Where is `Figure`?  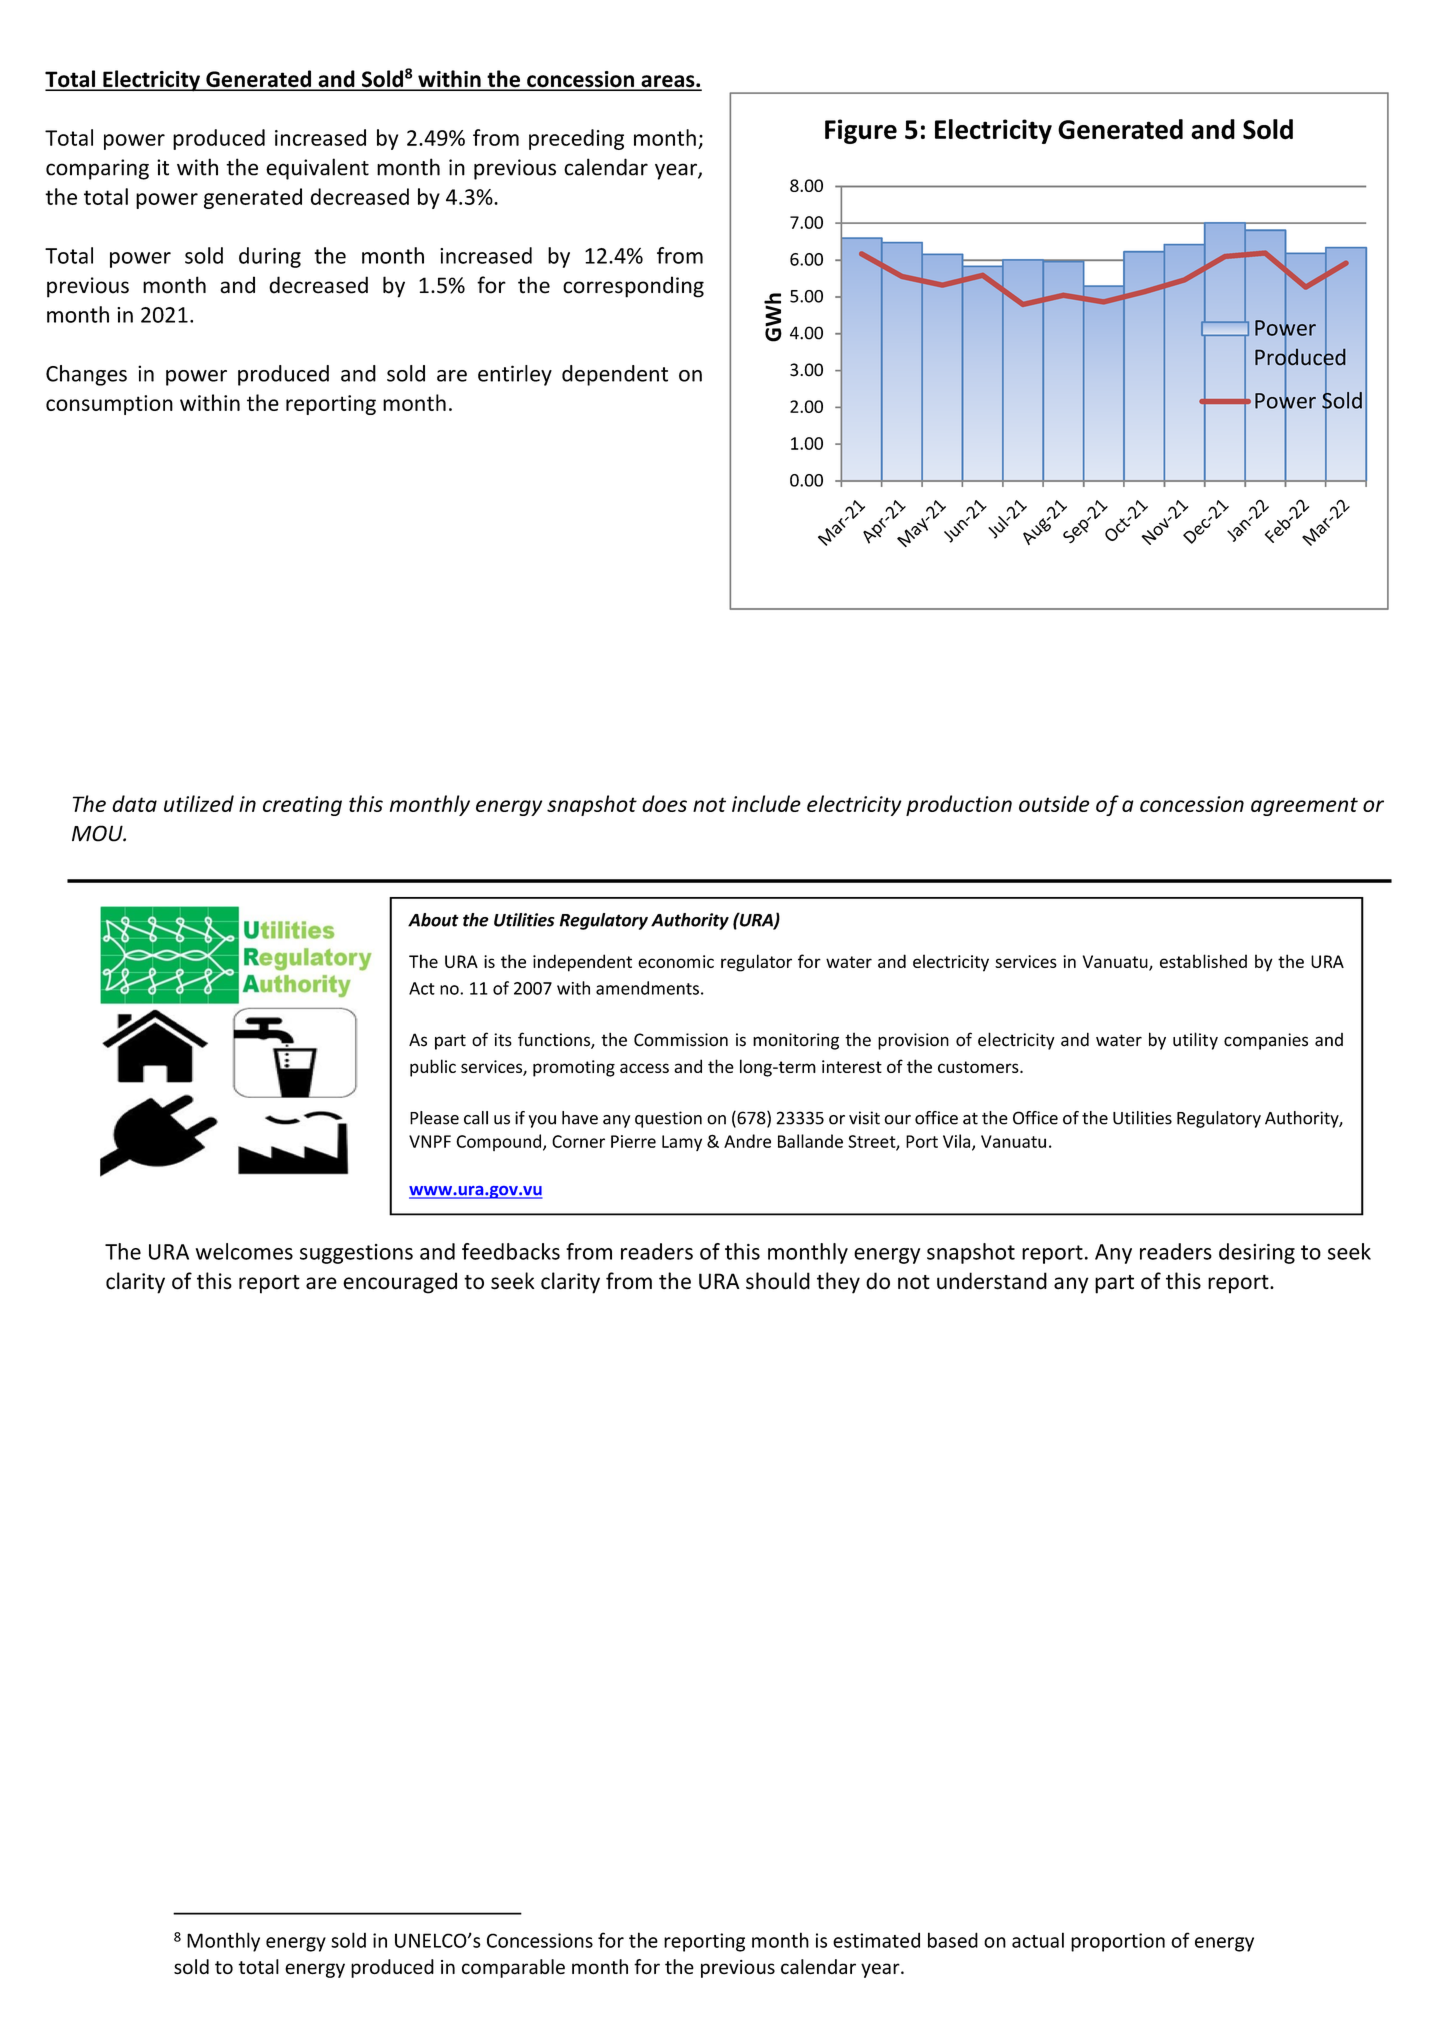 Figure is located at coordinates (861, 131).
